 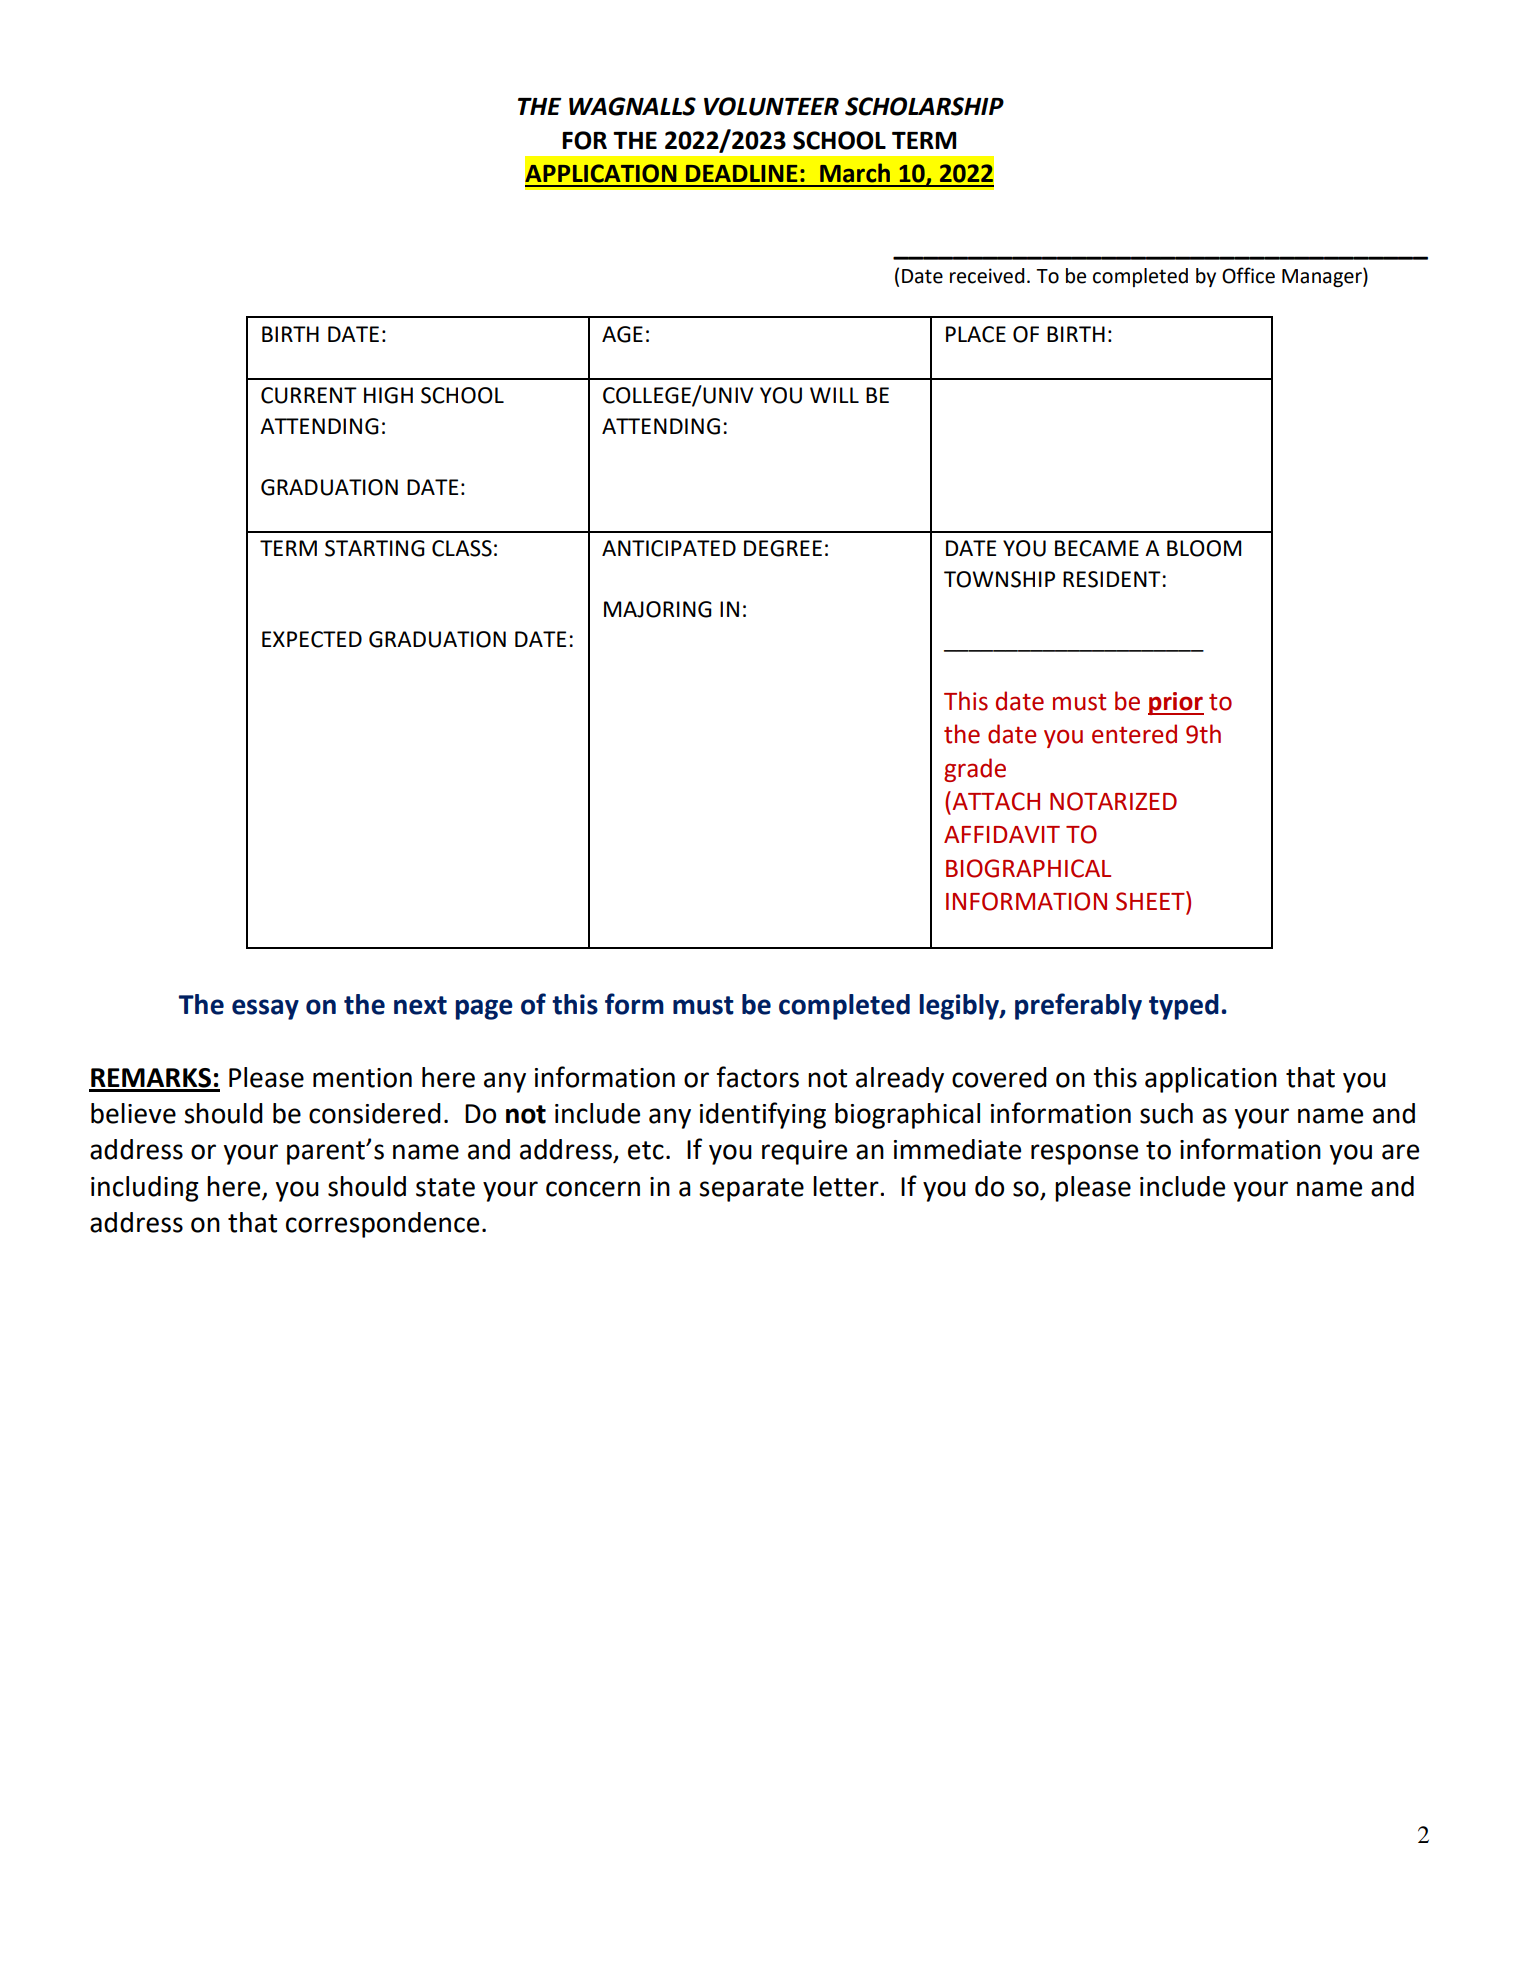 What do you see at coordinates (145, 1189) in the screenshot?
I see `including` at bounding box center [145, 1189].
